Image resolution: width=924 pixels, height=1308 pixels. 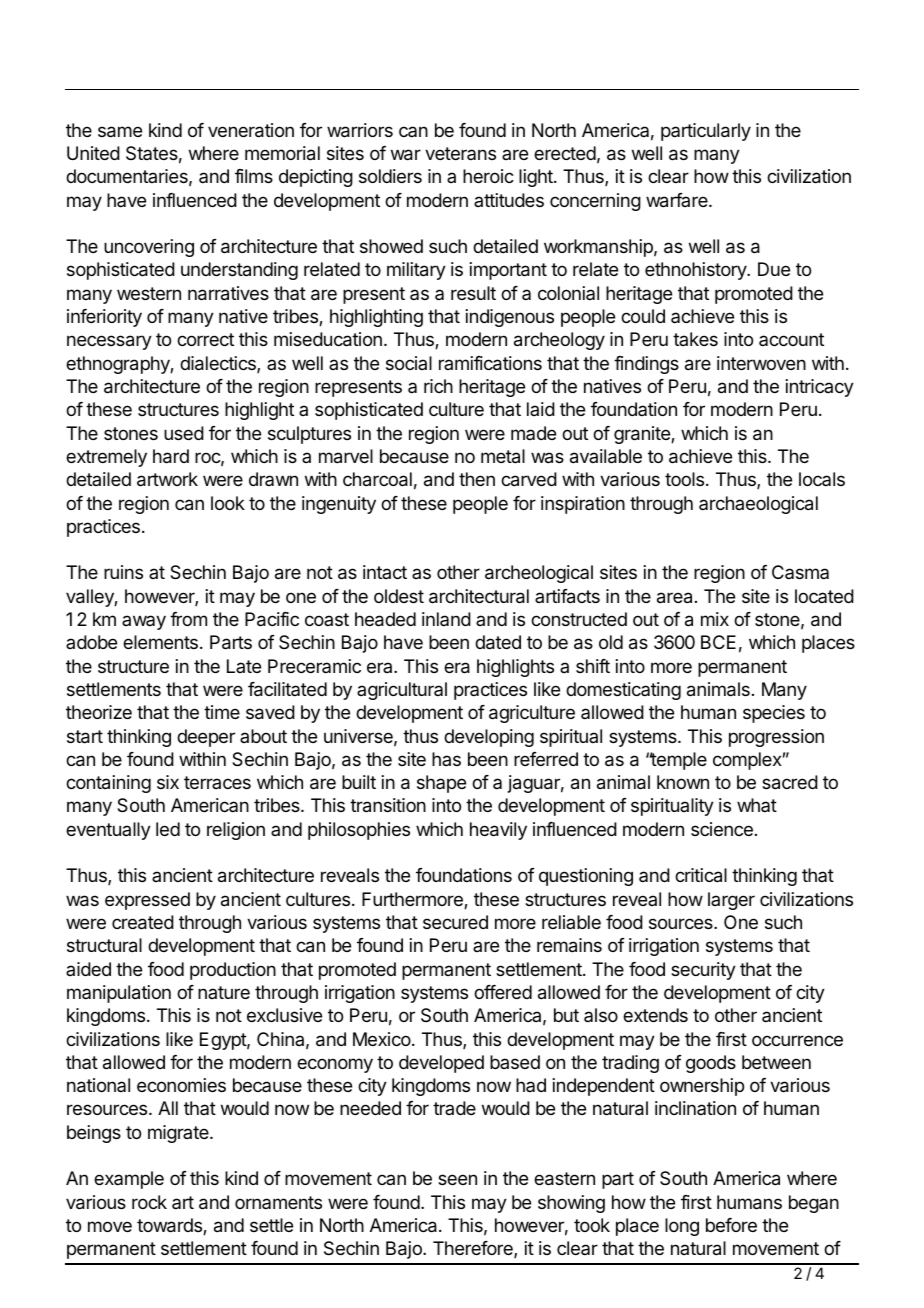 I want to click on same, so click(x=120, y=132).
